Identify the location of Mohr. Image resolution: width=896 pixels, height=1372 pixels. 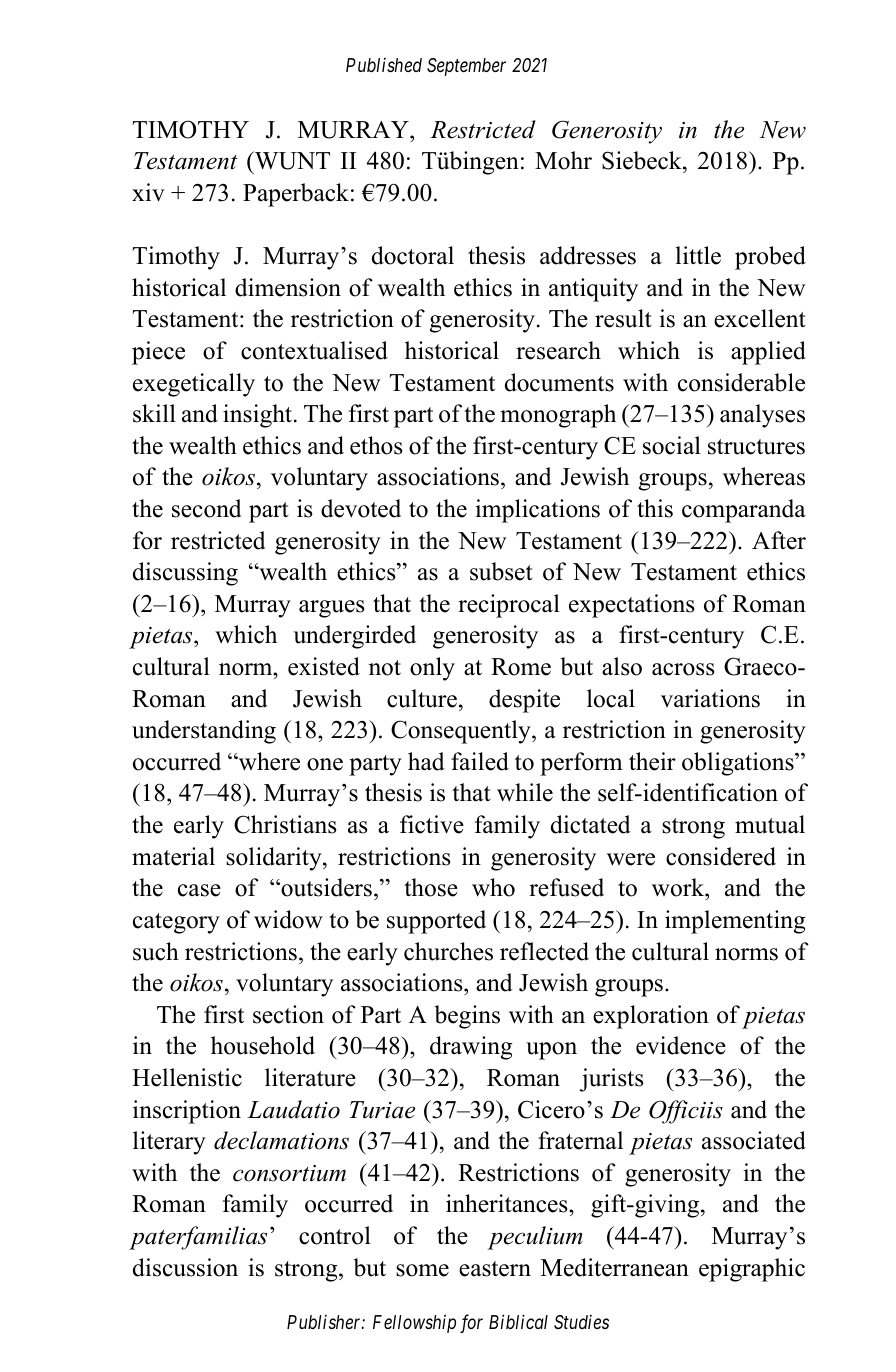
(563, 160).
